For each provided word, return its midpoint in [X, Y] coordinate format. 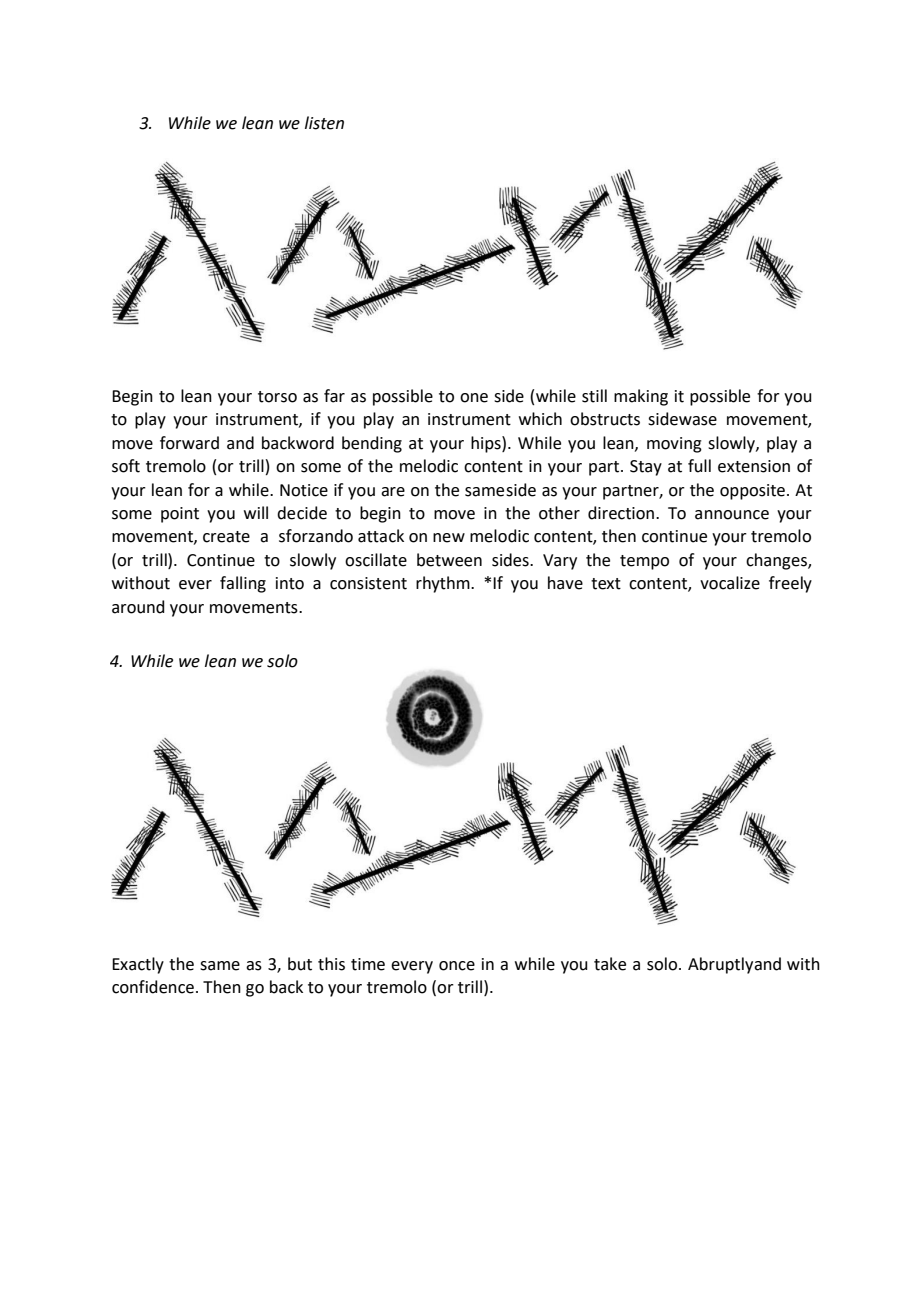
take [610, 964]
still [594, 396]
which [540, 419]
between [449, 560]
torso [277, 397]
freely [790, 584]
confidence [153, 987]
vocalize [730, 583]
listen [324, 123]
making [641, 397]
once [457, 966]
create [226, 537]
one [474, 398]
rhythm [444, 584]
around [138, 607]
